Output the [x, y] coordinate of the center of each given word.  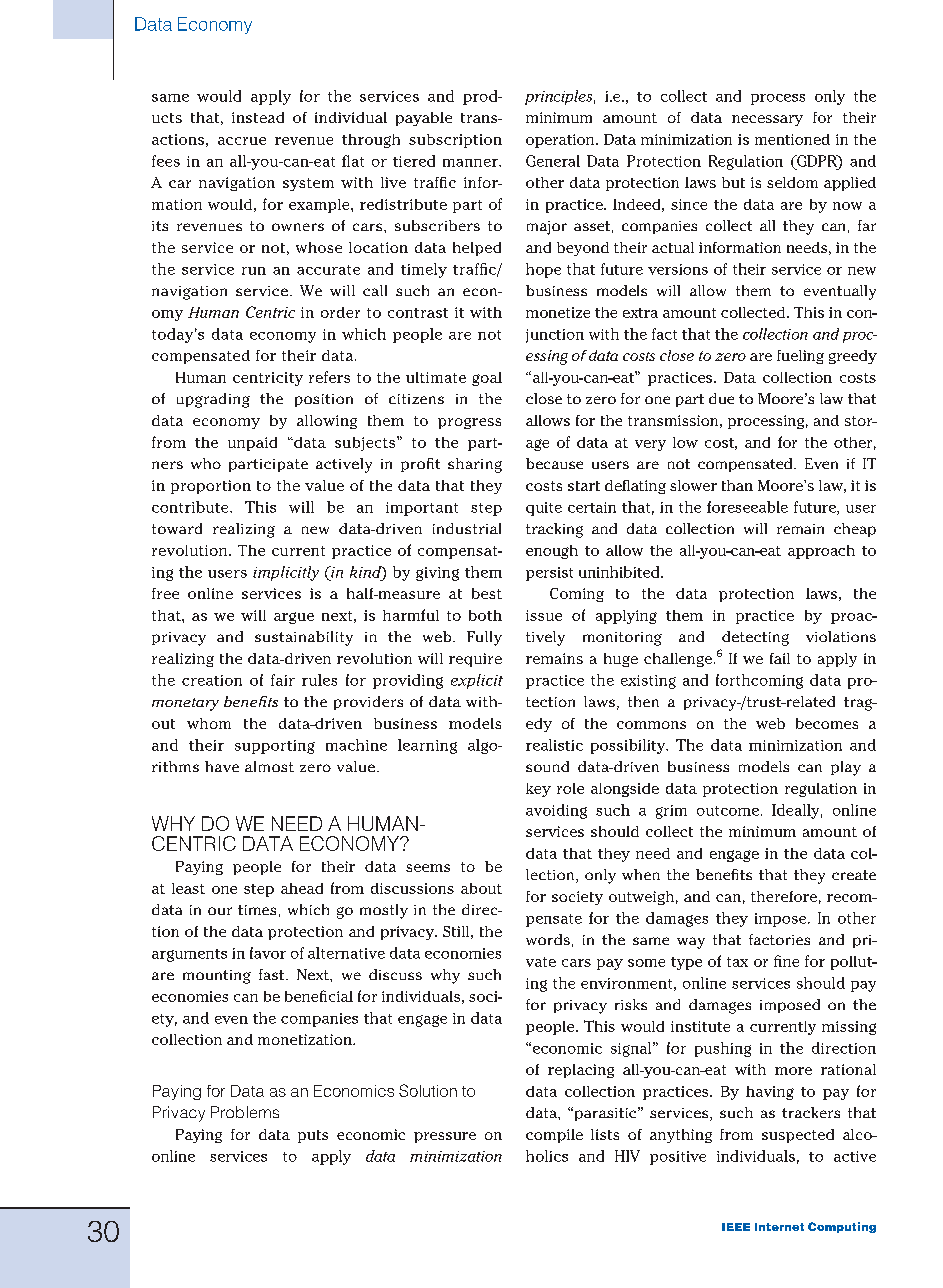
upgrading [213, 400]
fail [780, 658]
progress [469, 423]
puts [313, 1136]
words [548, 939]
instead [258, 117]
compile [554, 1136]
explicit [477, 681]
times [257, 910]
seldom [792, 182]
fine [786, 961]
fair [283, 680]
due [721, 398]
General [553, 161]
